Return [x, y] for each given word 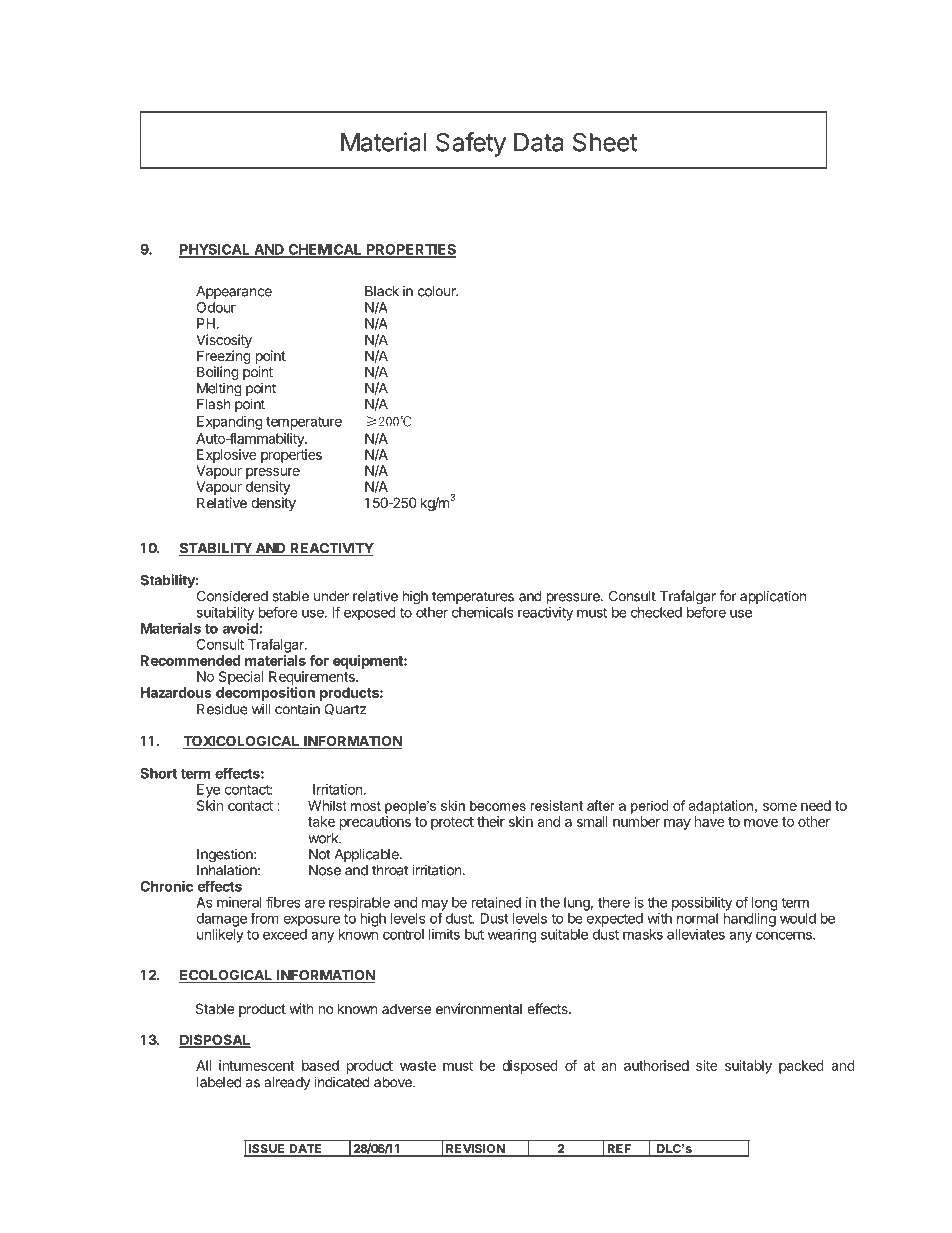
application [773, 597]
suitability [225, 615]
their [491, 821]
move [761, 823]
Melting [219, 389]
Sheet [605, 142]
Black [382, 291]
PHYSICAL [215, 250]
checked [656, 612]
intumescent [257, 1065]
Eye [208, 791]
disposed [530, 1067]
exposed [370, 614]
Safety [471, 144]
